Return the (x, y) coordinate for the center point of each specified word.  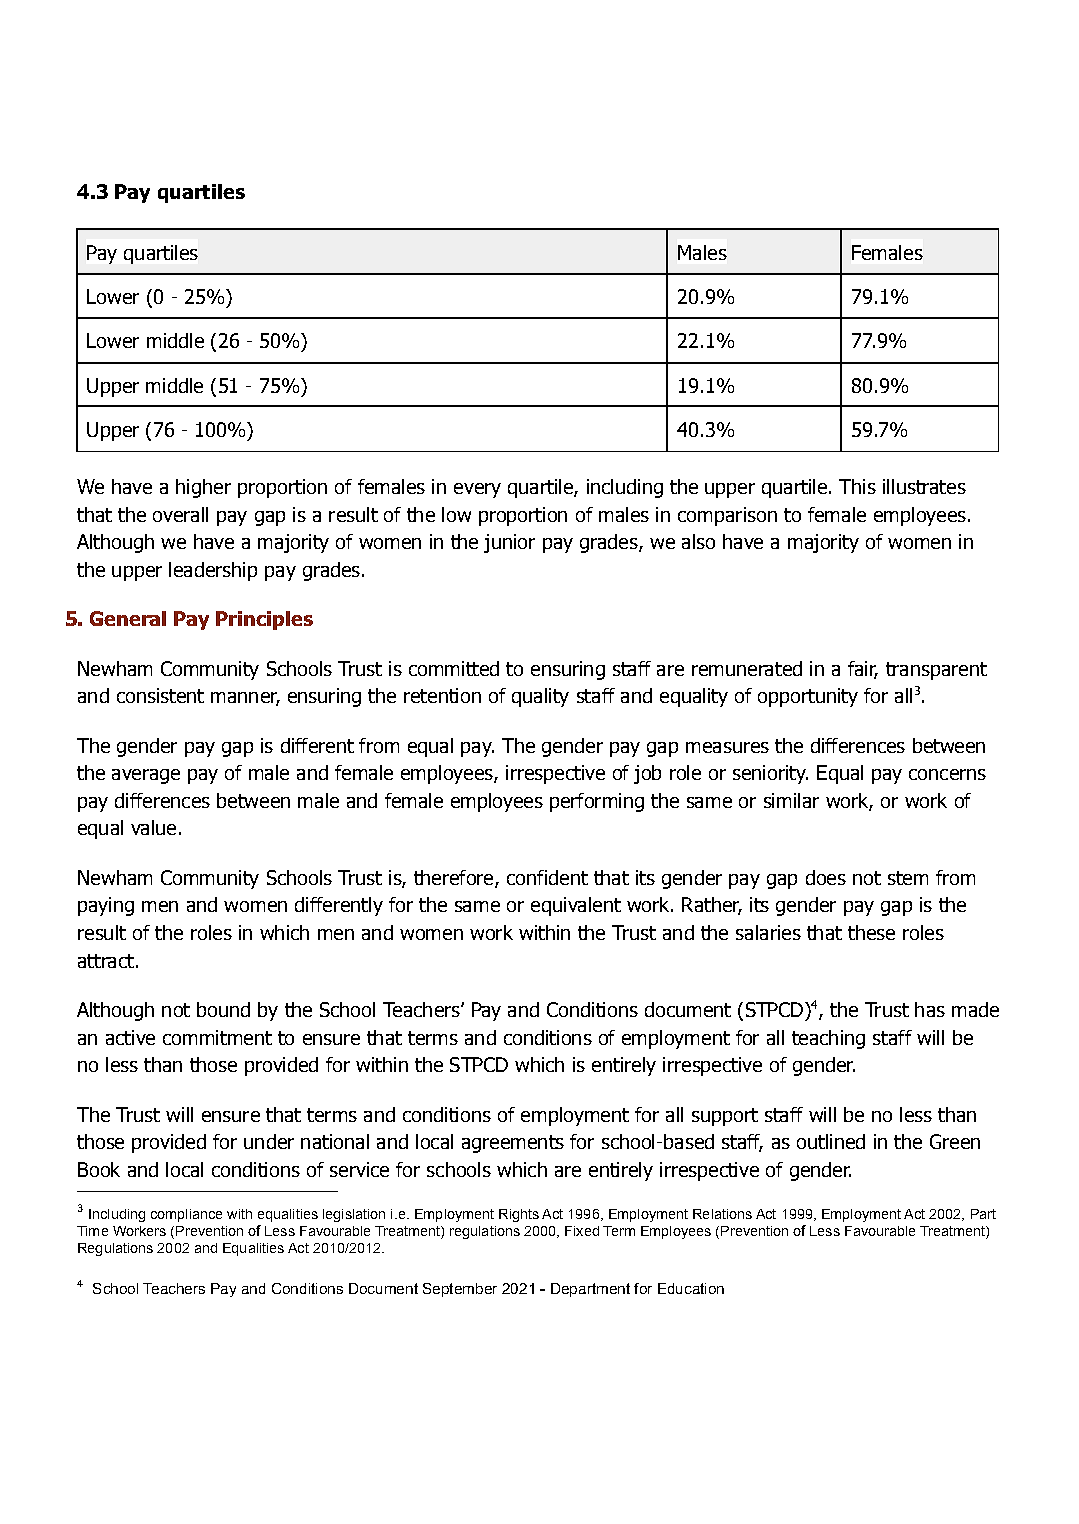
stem (908, 878)
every (477, 490)
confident (547, 877)
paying (106, 906)
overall (180, 514)
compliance (186, 1215)
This (857, 486)
